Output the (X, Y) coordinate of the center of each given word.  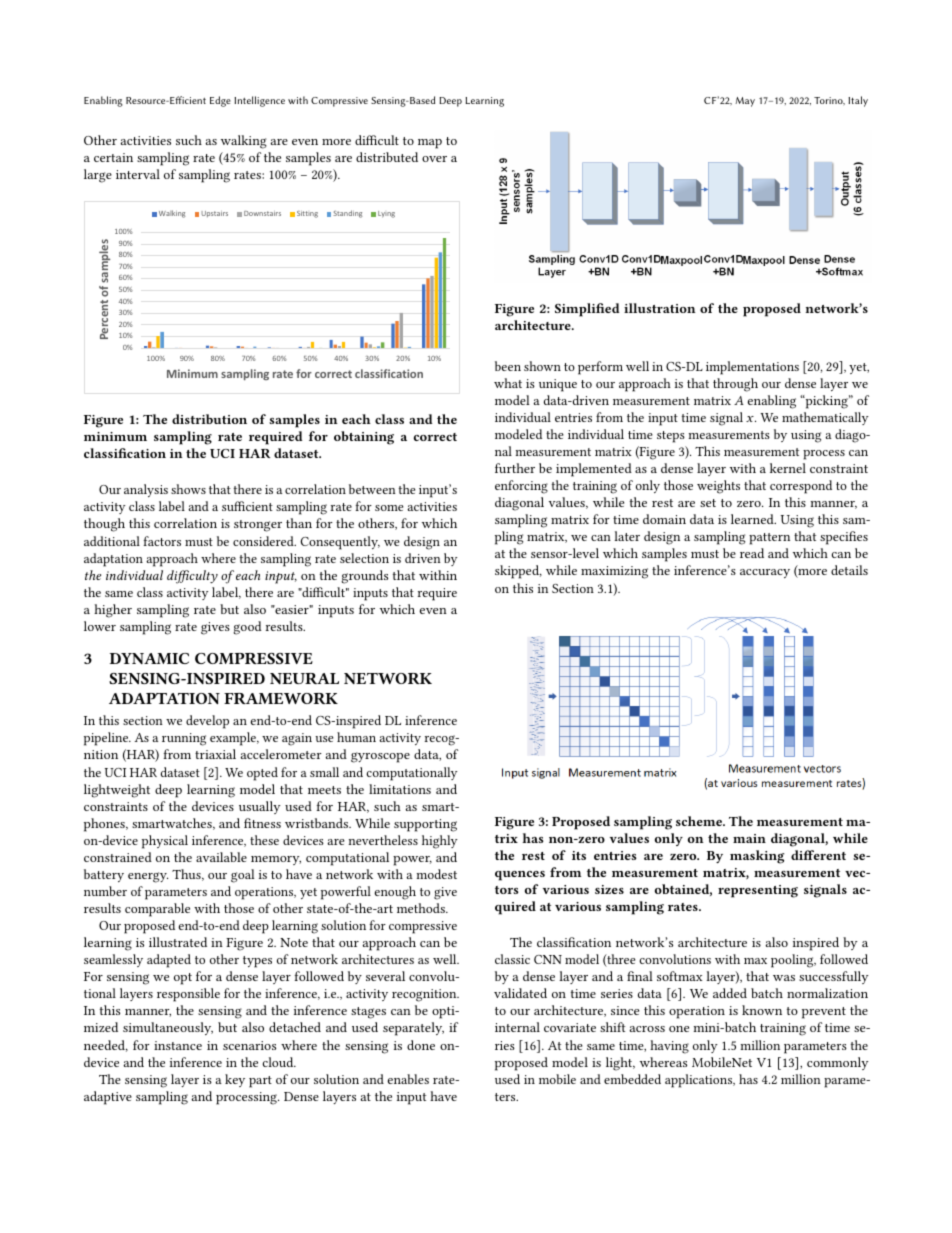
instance (178, 1045)
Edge (220, 101)
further (515, 468)
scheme (700, 821)
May (745, 102)
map (430, 144)
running (184, 739)
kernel (788, 468)
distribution (209, 419)
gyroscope (380, 757)
